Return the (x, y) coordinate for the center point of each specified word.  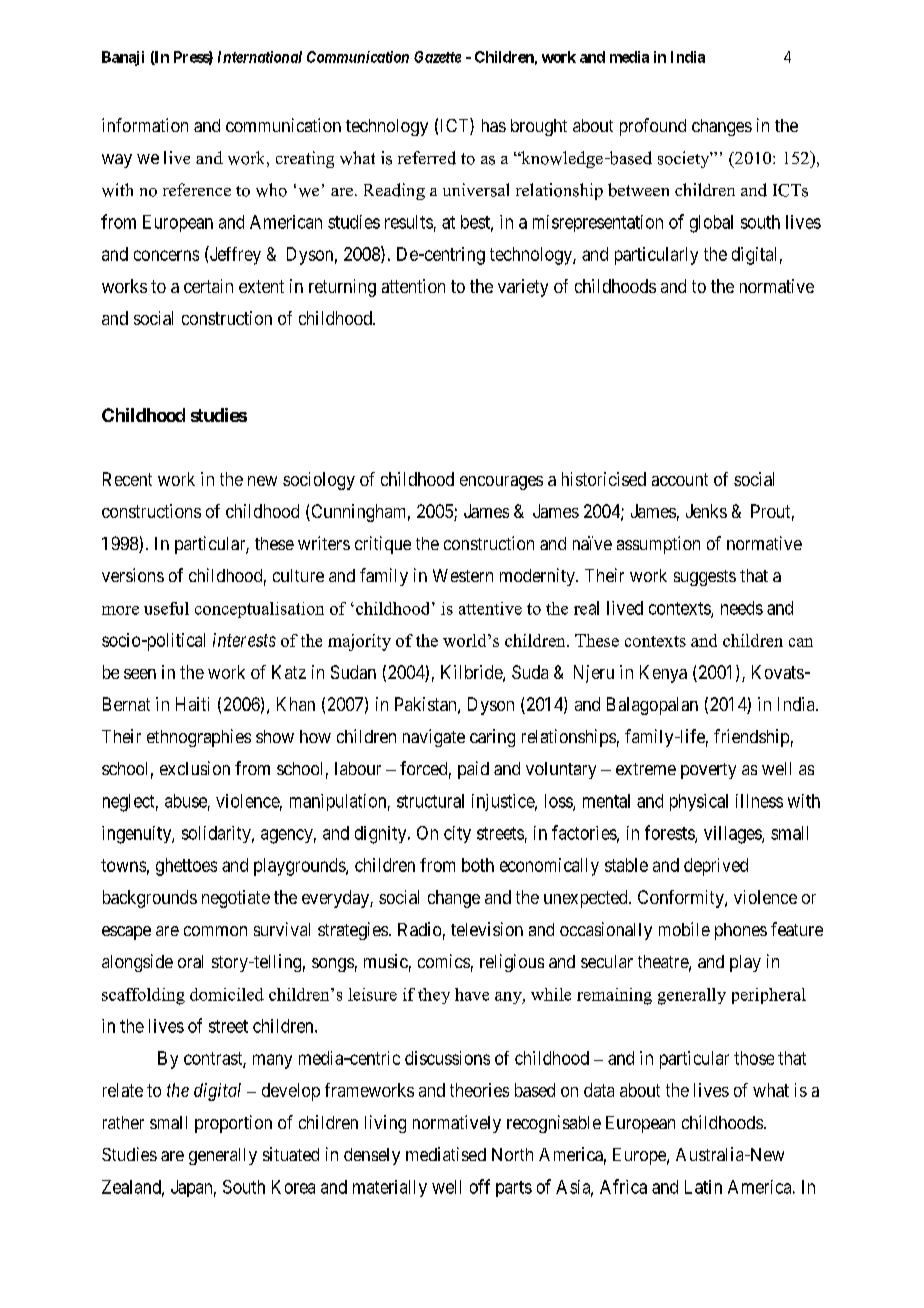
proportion (233, 1124)
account (680, 479)
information (145, 125)
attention (413, 286)
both (478, 865)
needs (742, 608)
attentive (490, 608)
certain (208, 286)
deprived (716, 867)
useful (166, 608)
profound (653, 127)
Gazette (437, 57)
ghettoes (186, 867)
